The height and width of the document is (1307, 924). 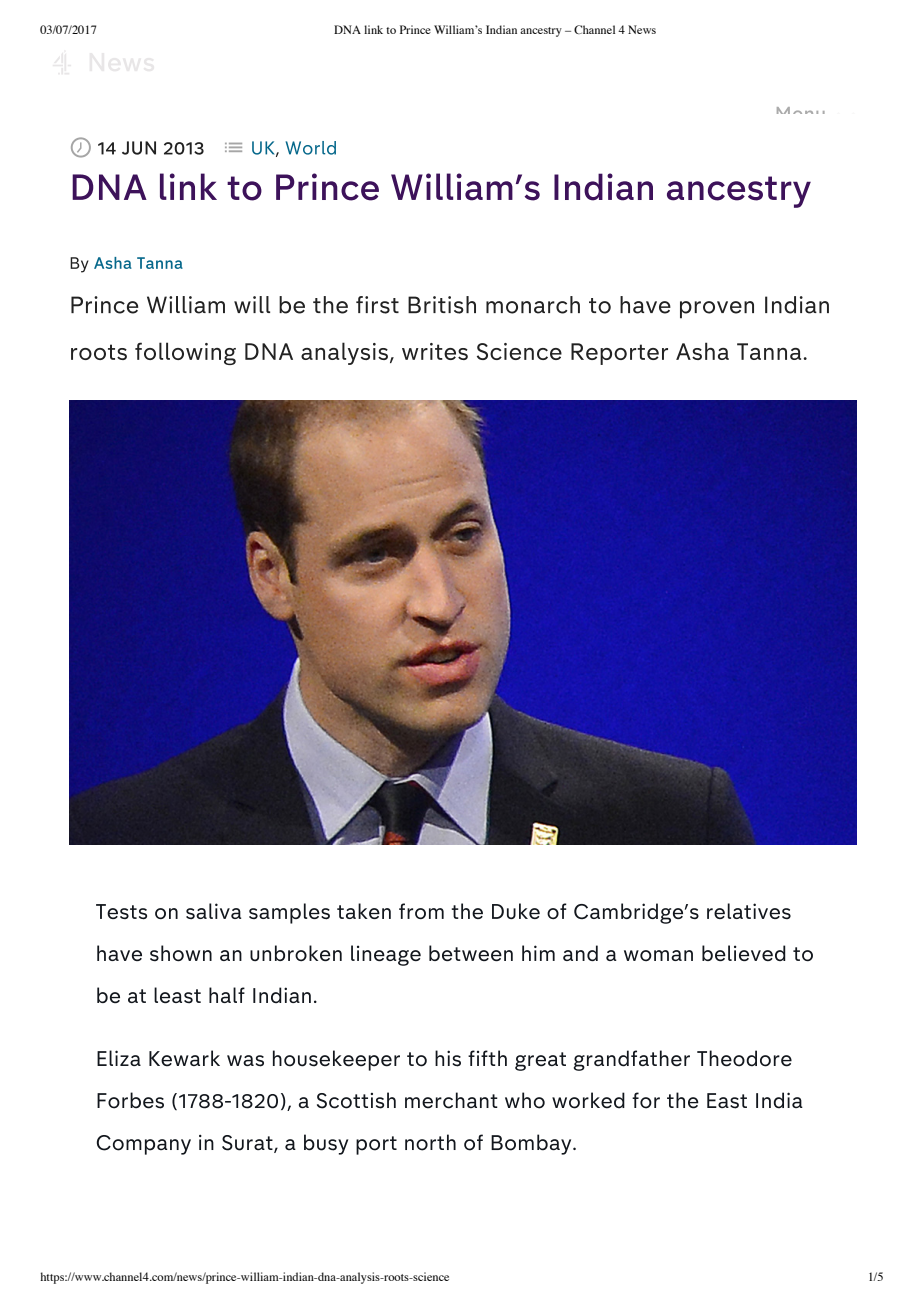 I want to click on World, so click(x=311, y=148).
